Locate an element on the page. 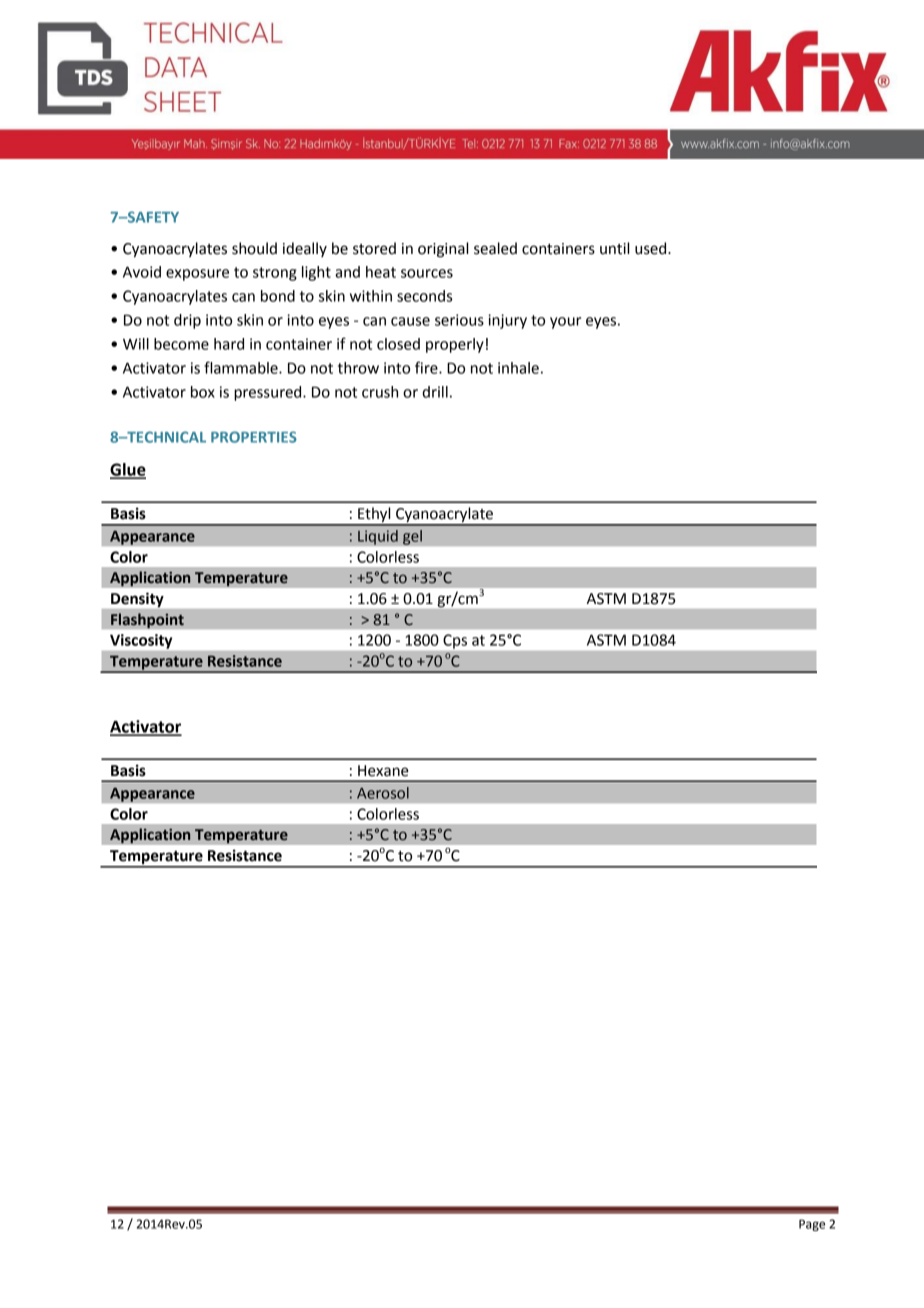 The width and height of the image is (924, 1308). Flashpoint is located at coordinates (147, 621).
